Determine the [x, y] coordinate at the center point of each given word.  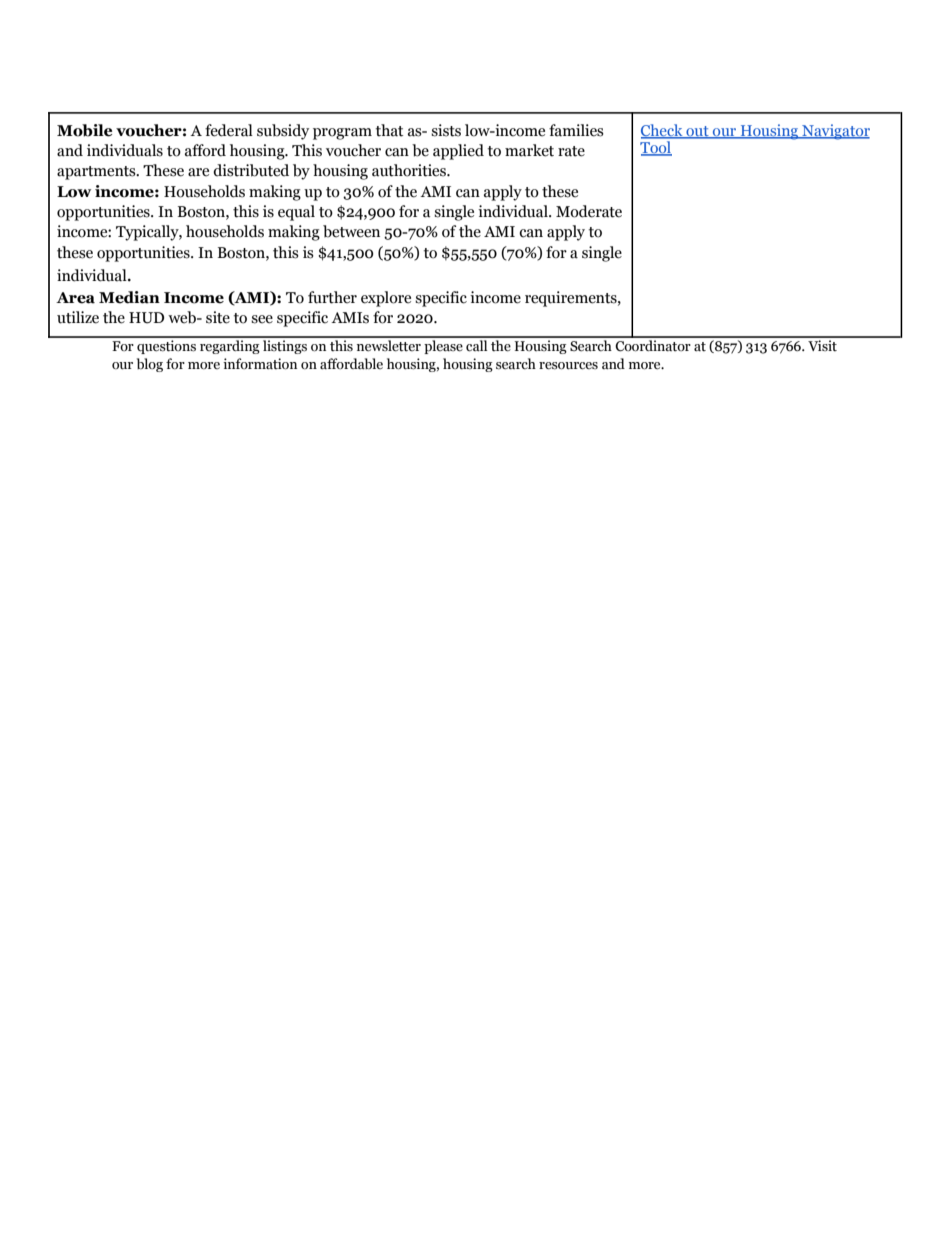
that [389, 130]
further [332, 297]
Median [129, 297]
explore [386, 299]
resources [568, 366]
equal [296, 213]
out [697, 132]
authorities [410, 170]
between [351, 231]
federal [229, 130]
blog [150, 365]
